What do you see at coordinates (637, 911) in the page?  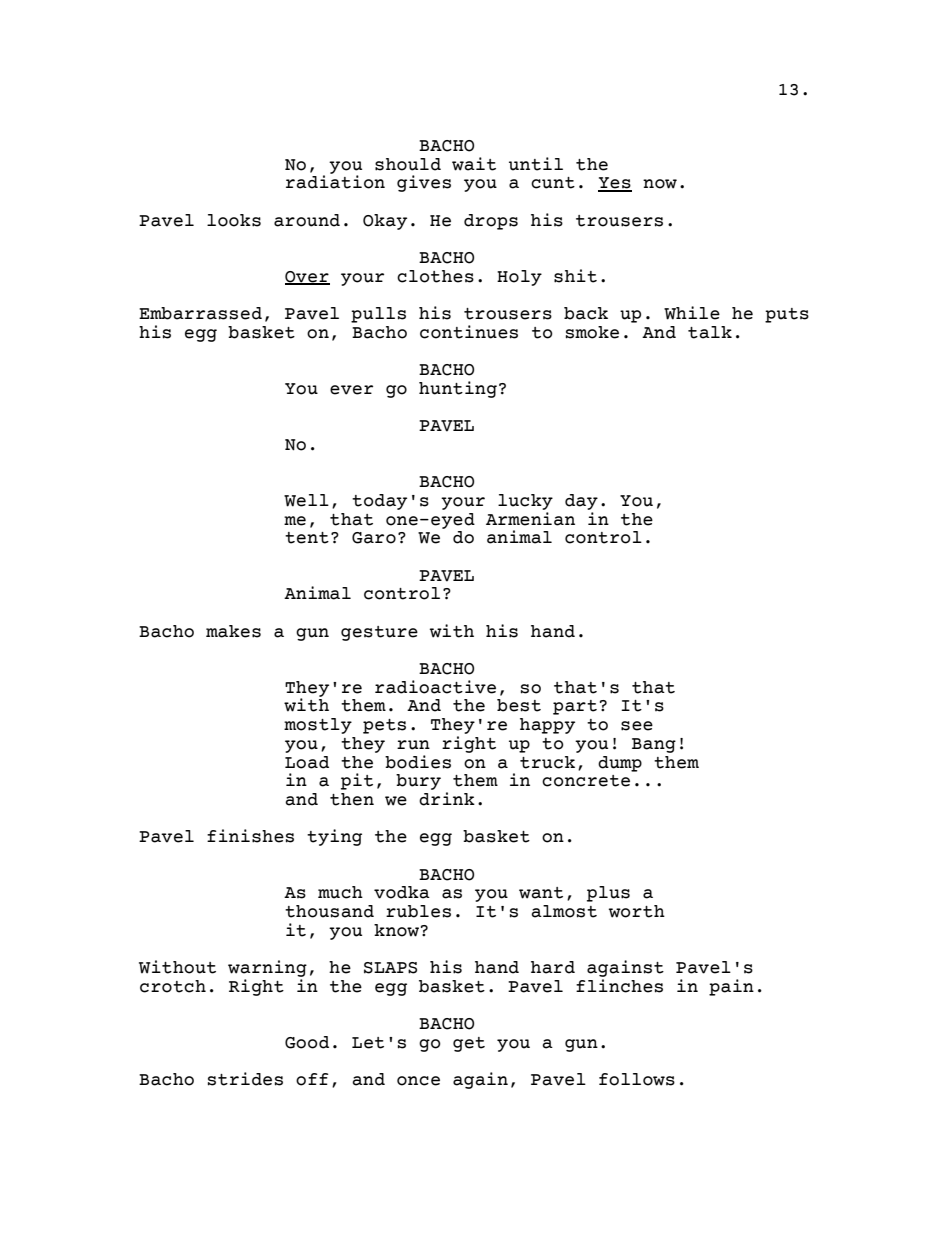 I see `worth` at bounding box center [637, 911].
